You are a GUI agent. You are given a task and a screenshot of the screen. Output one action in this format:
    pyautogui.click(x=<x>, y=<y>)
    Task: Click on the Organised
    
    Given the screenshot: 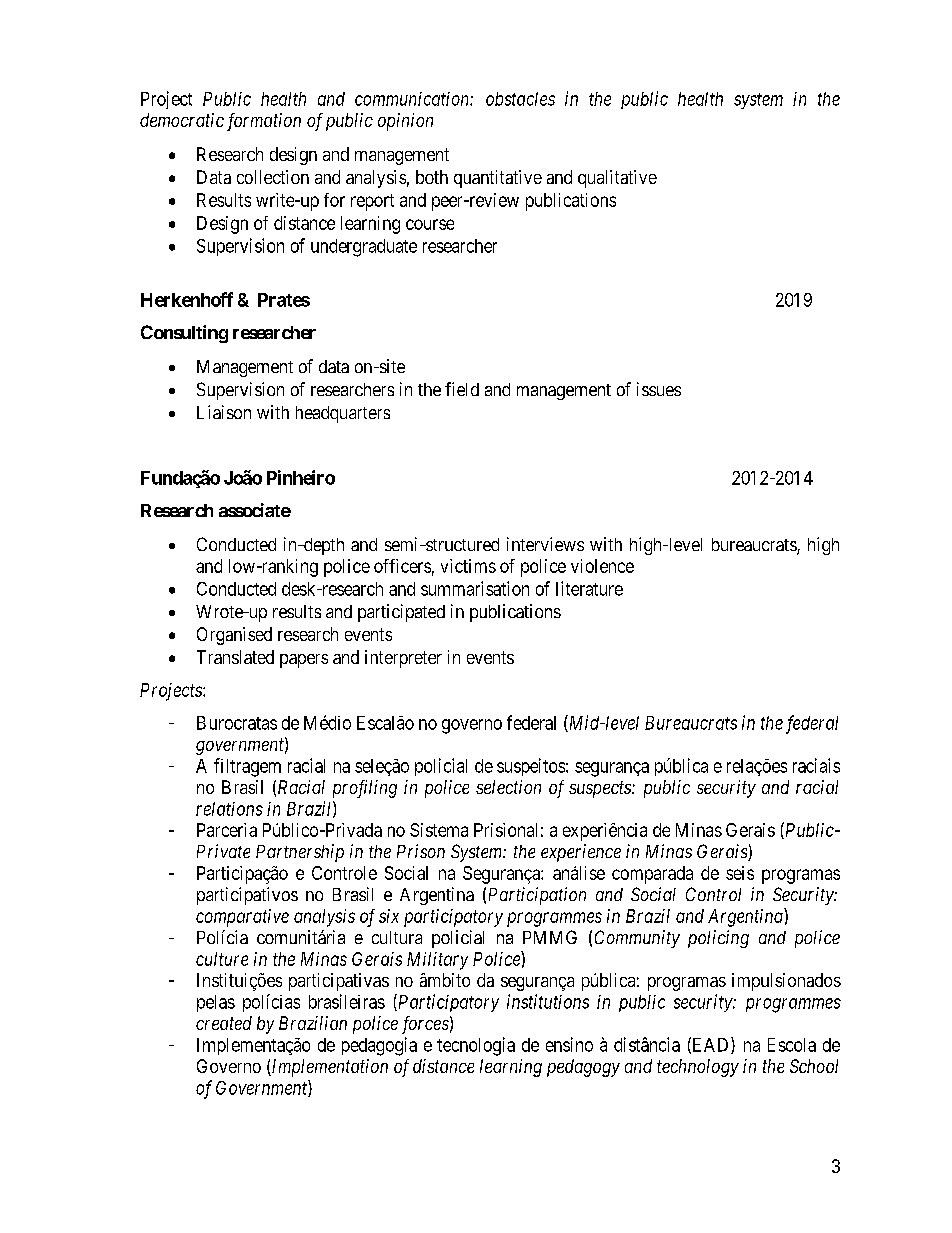 What is the action you would take?
    pyautogui.click(x=234, y=636)
